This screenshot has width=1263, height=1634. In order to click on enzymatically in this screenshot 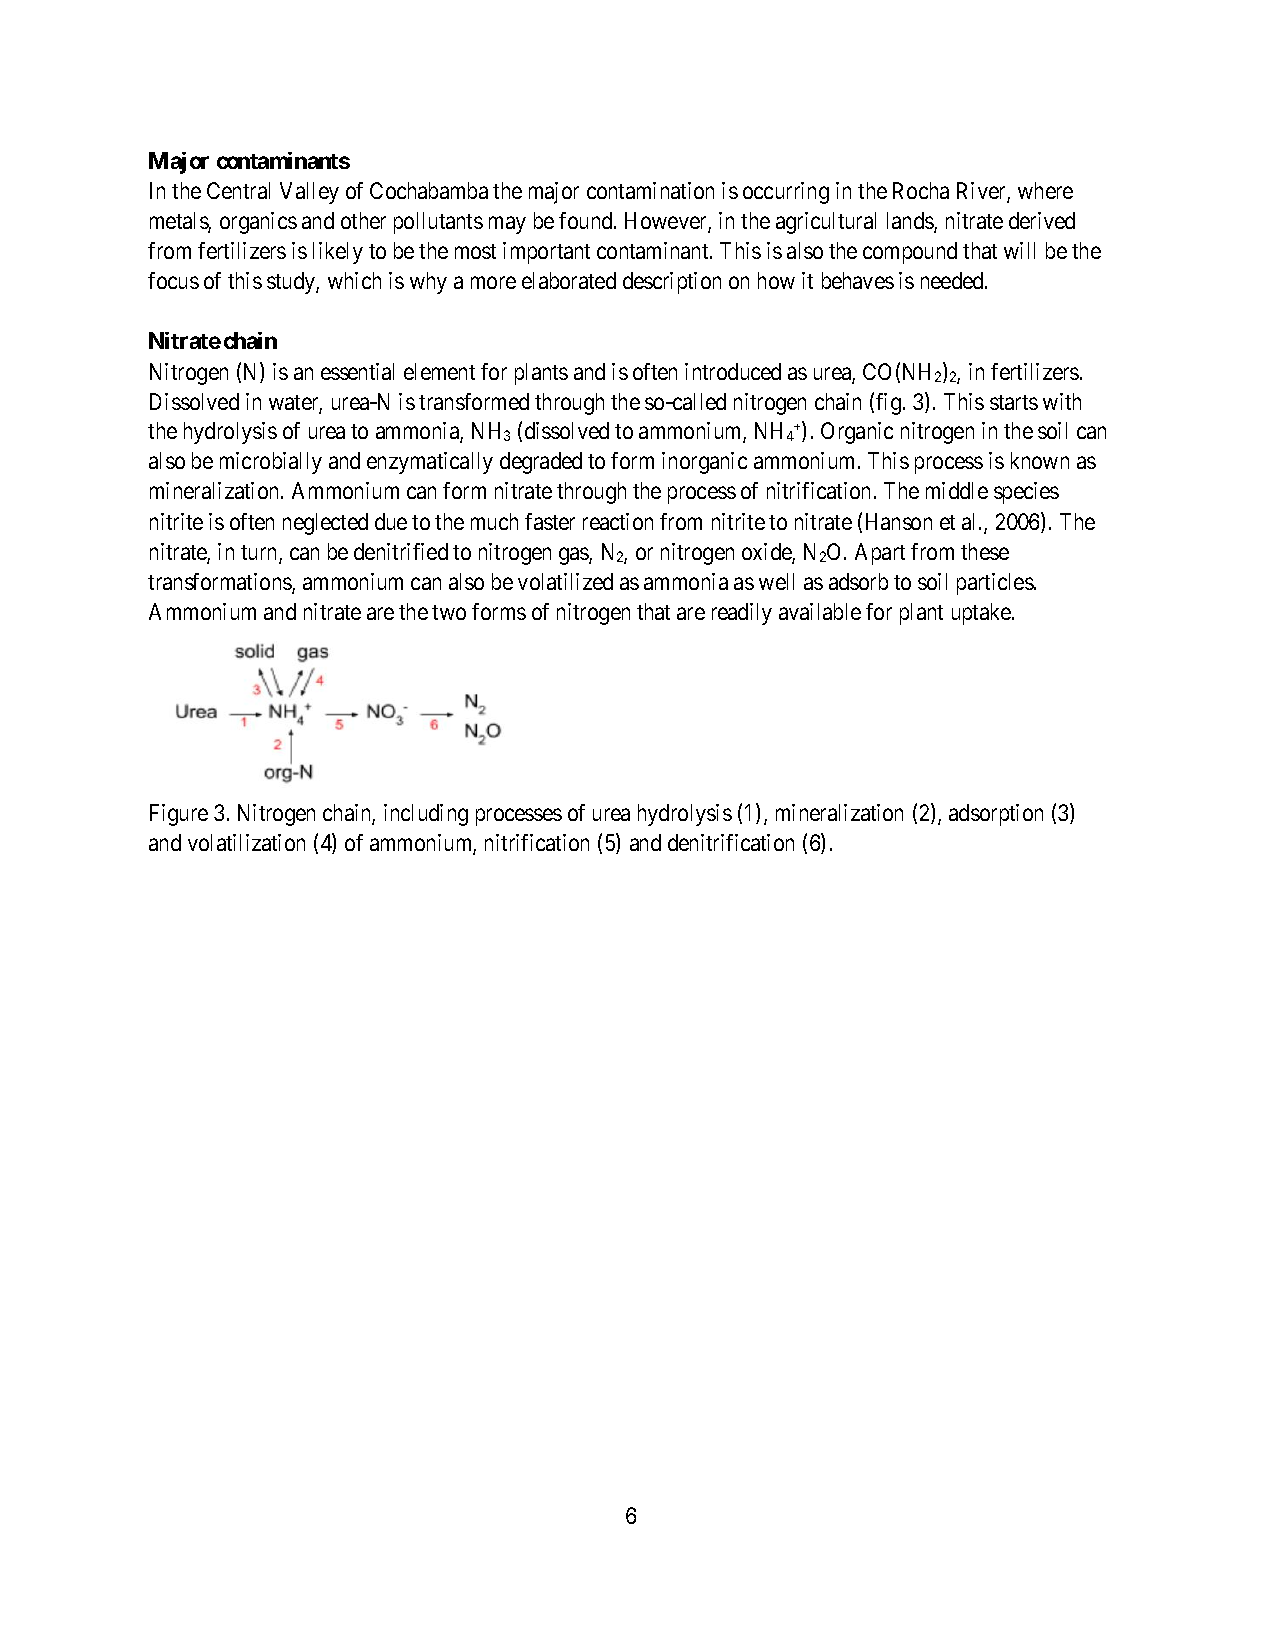, I will do `click(430, 463)`.
